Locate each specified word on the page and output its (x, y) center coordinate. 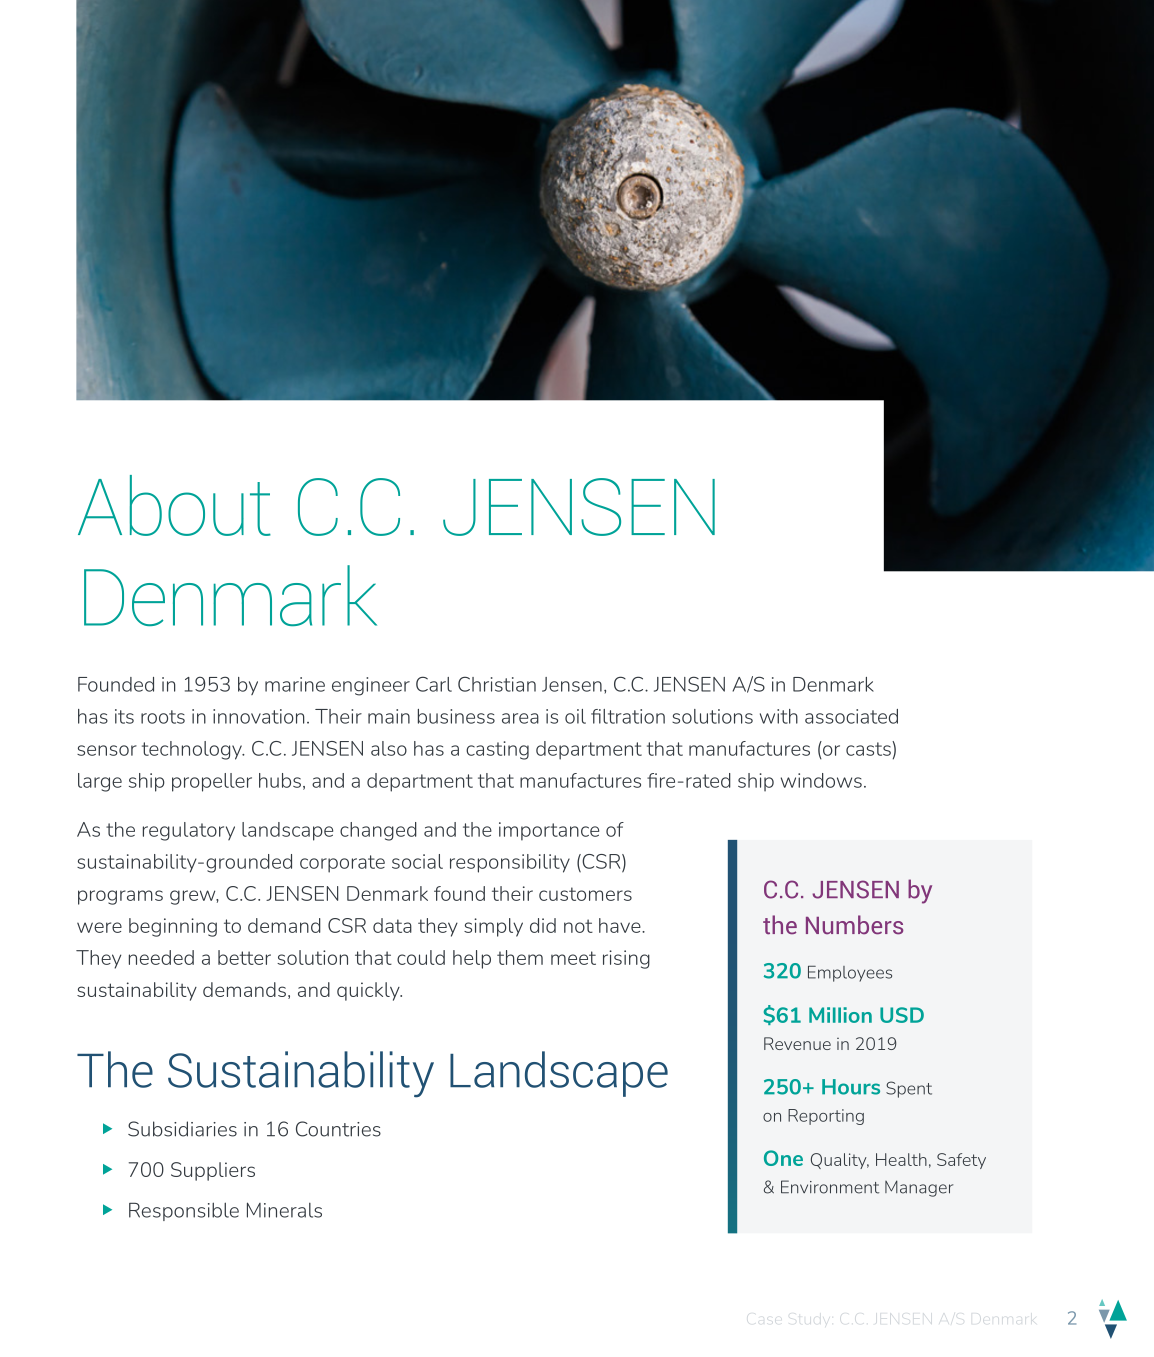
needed (161, 957)
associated (851, 716)
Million (840, 1015)
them (520, 957)
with (779, 716)
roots (163, 717)
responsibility (510, 863)
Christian (497, 684)
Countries (338, 1129)
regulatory (189, 831)
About (174, 505)
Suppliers (213, 1171)
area (520, 718)
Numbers (854, 925)
